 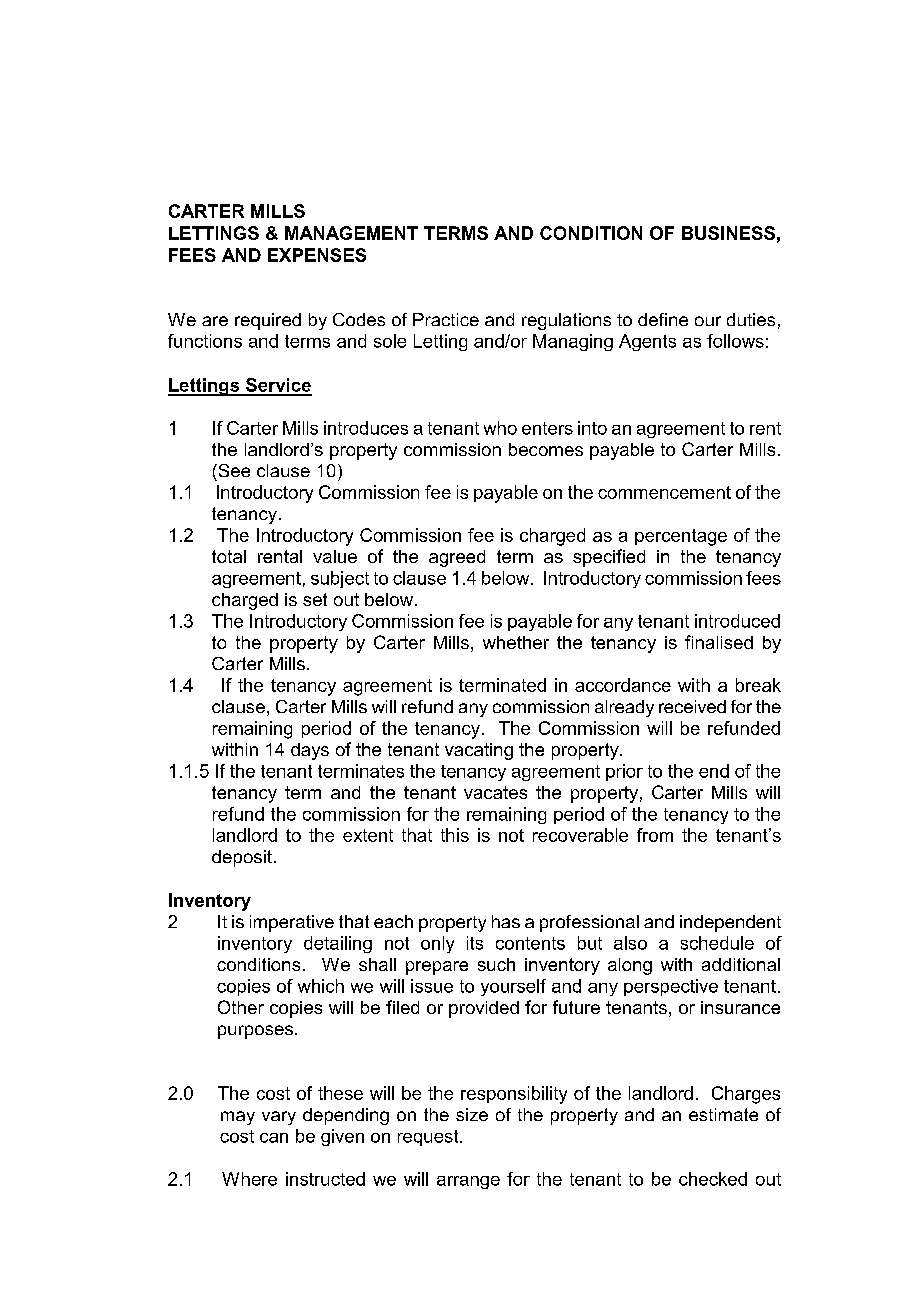 I want to click on Practice, so click(x=446, y=319).
